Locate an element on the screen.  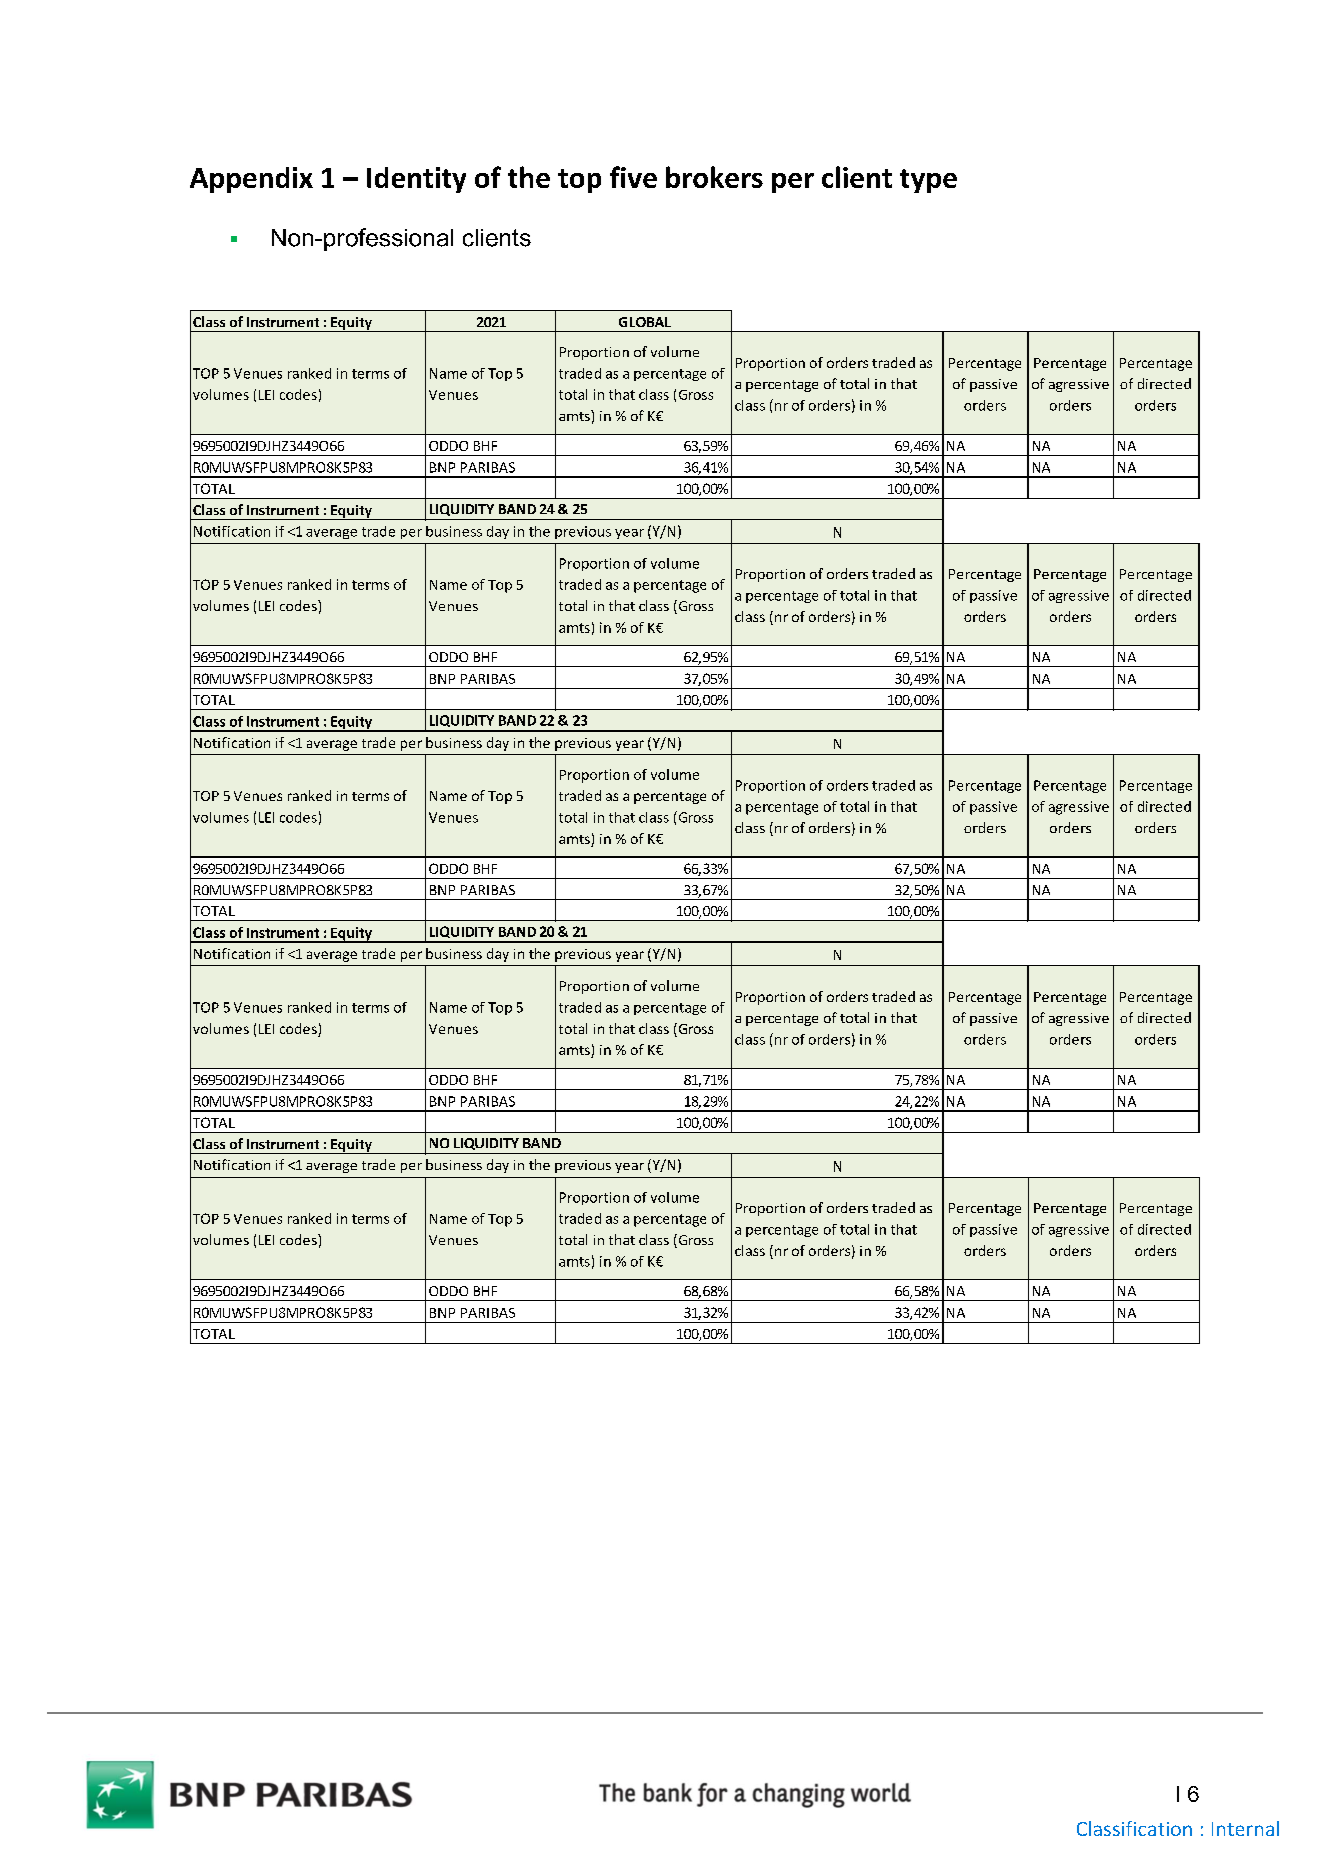
Internal is located at coordinates (1245, 1828).
